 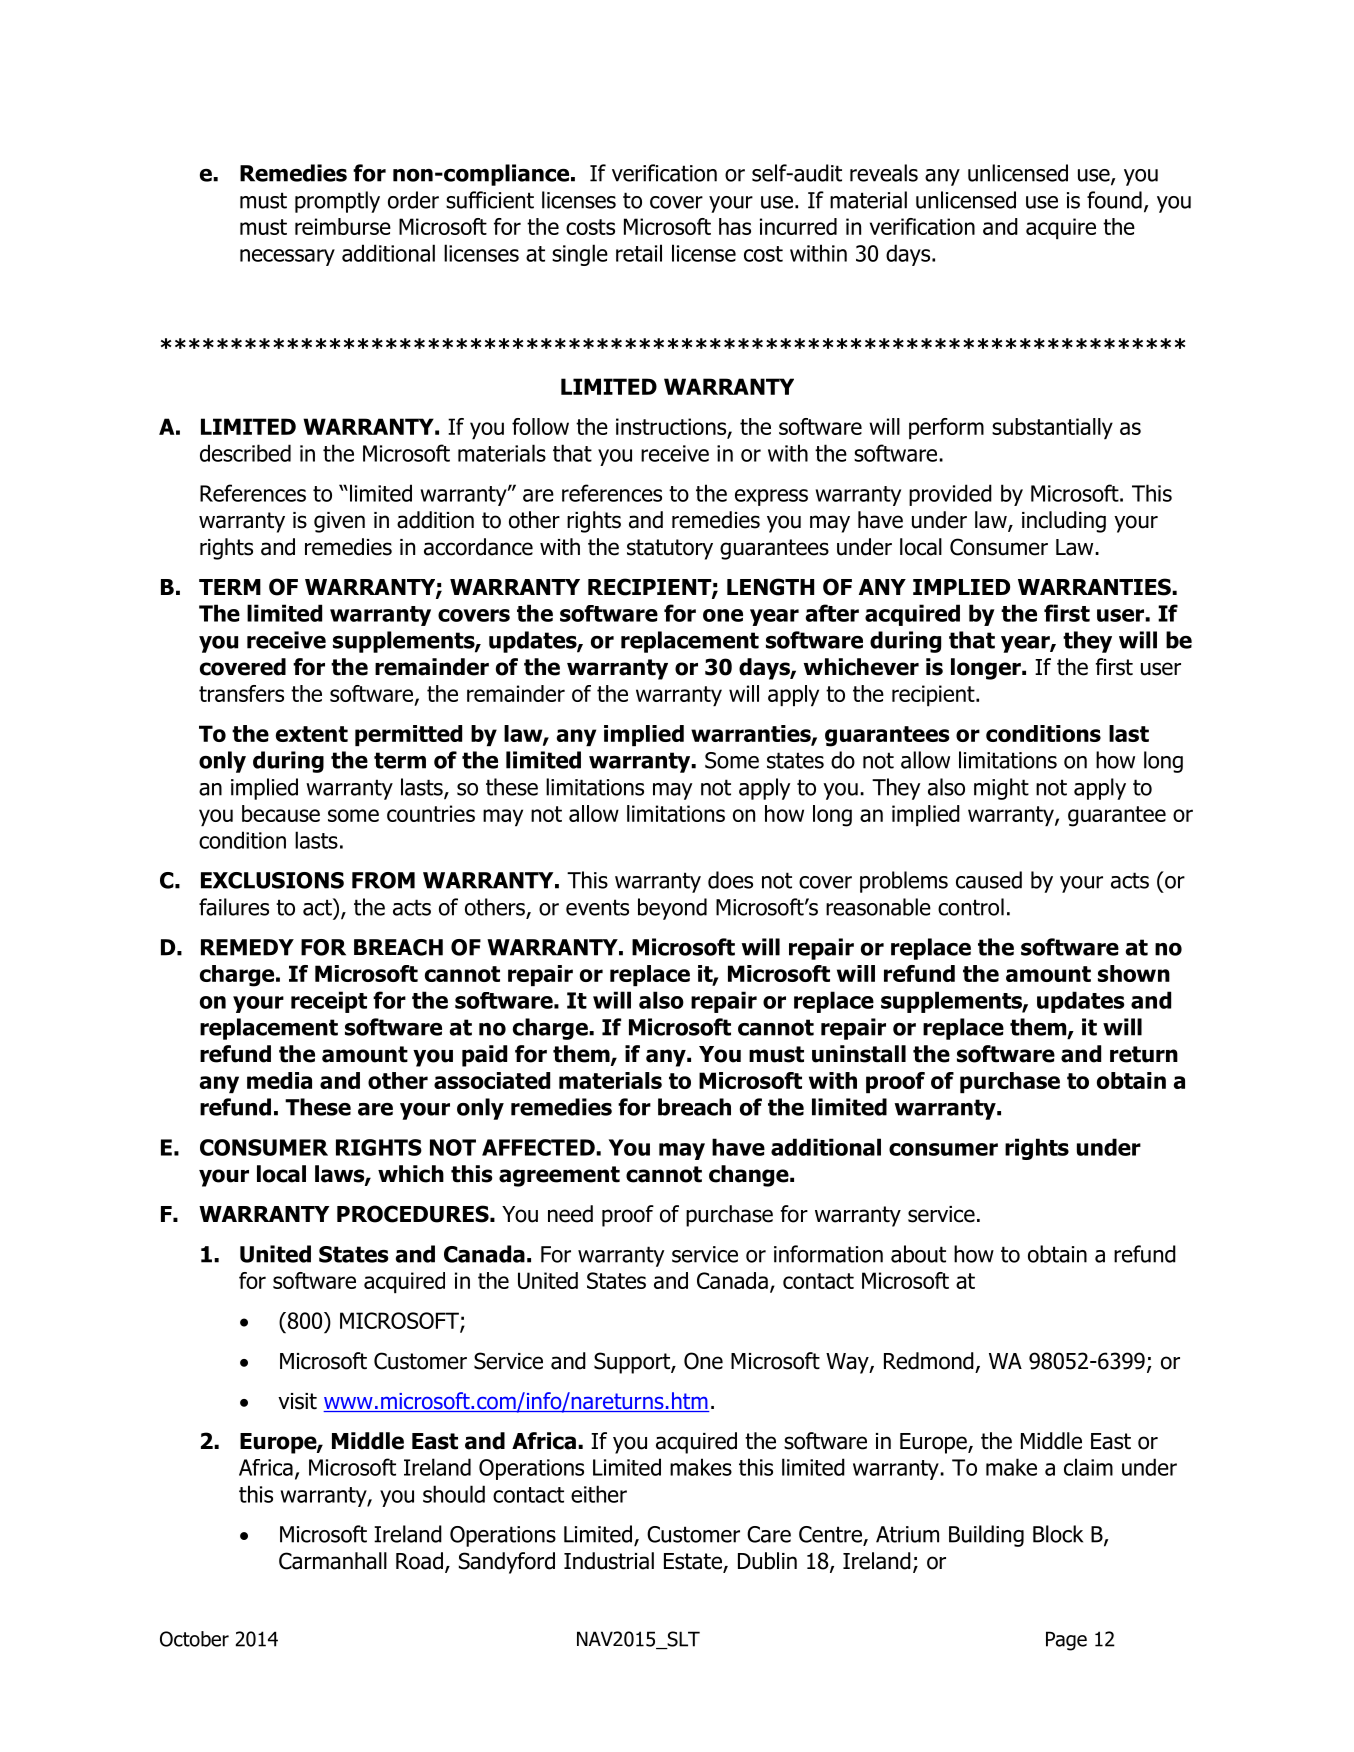 What do you see at coordinates (1114, 200) in the screenshot?
I see `found` at bounding box center [1114, 200].
